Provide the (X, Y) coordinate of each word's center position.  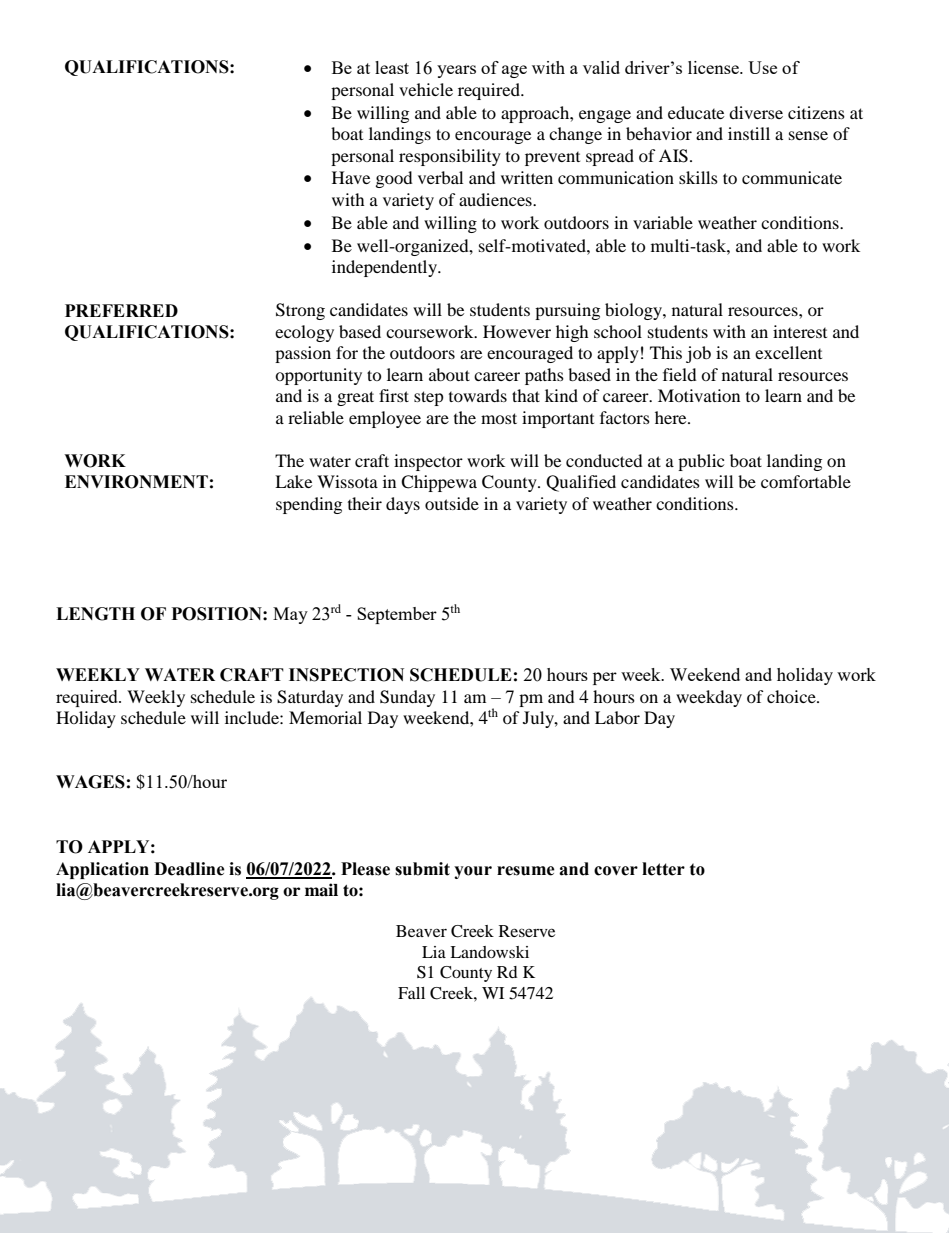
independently (386, 268)
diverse (756, 112)
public (701, 462)
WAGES (90, 782)
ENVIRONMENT (136, 482)
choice (792, 696)
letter (663, 869)
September (397, 615)
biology (634, 311)
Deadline (189, 869)
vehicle (426, 89)
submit (422, 869)
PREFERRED (121, 310)
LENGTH (95, 614)
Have (351, 177)
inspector (428, 462)
